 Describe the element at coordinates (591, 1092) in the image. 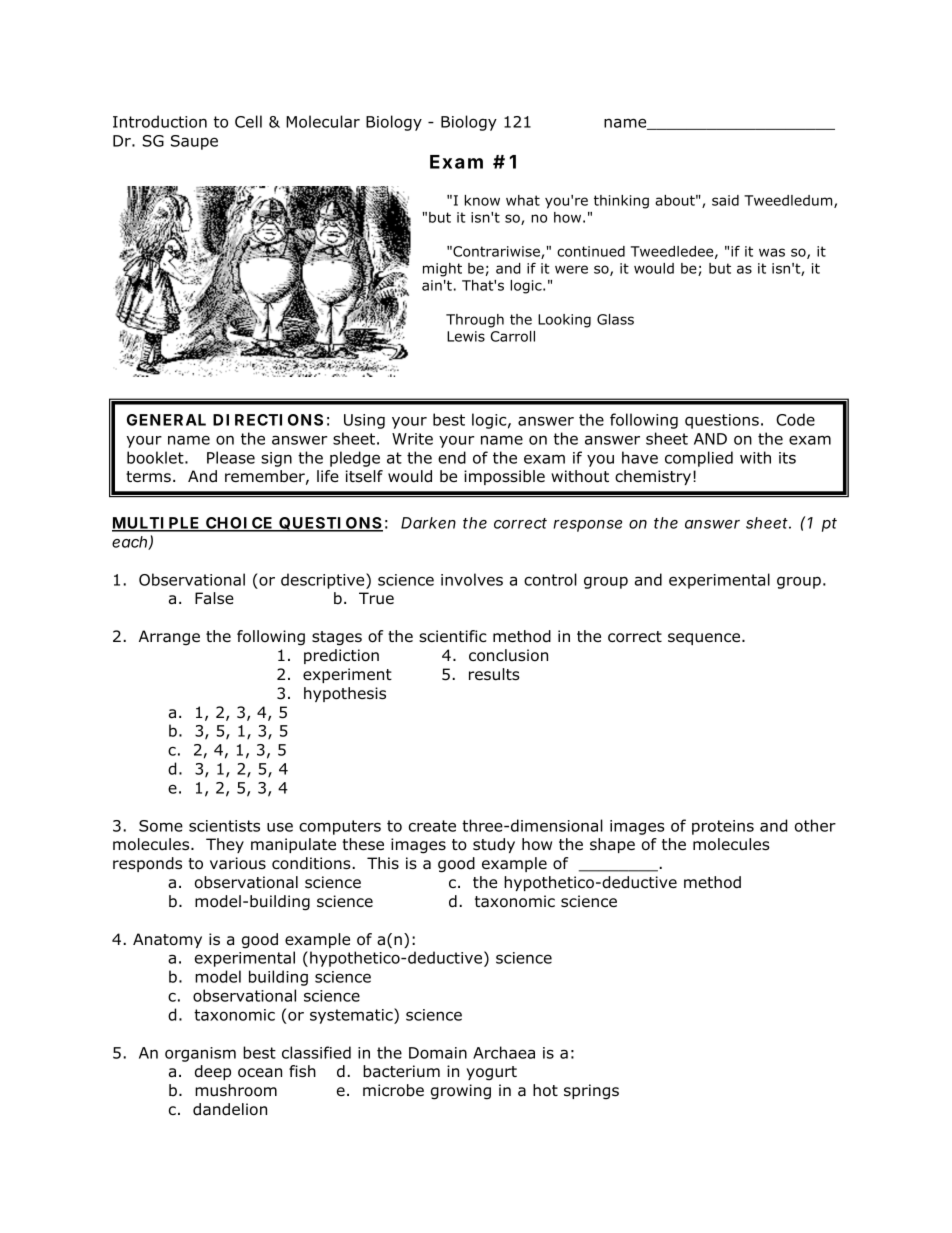

I see `springs` at that location.
